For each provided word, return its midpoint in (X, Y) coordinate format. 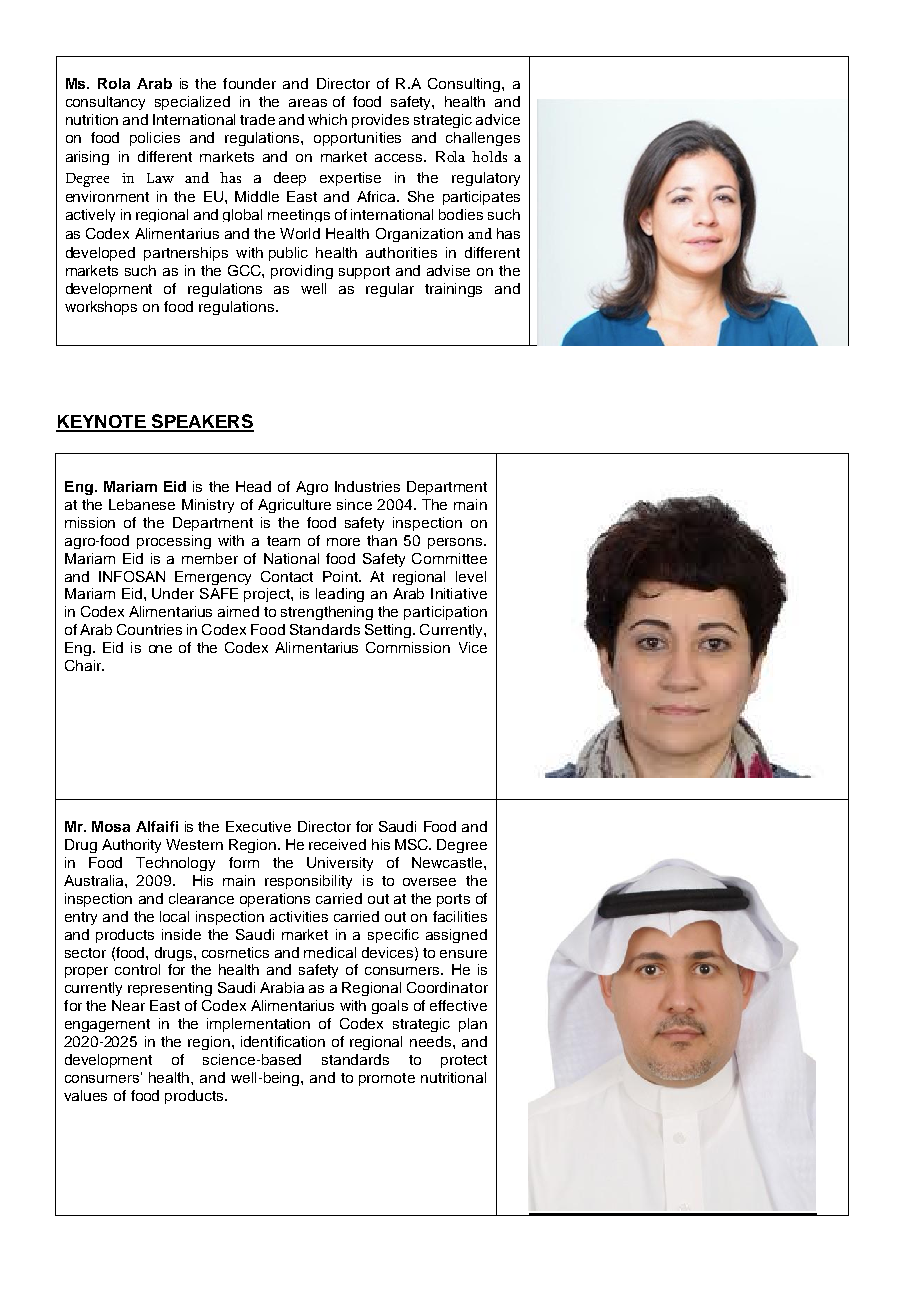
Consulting (465, 85)
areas (308, 103)
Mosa (111, 826)
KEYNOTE (102, 423)
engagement (107, 1025)
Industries (367, 486)
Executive (258, 826)
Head (253, 486)
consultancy (105, 103)
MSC (413, 844)
